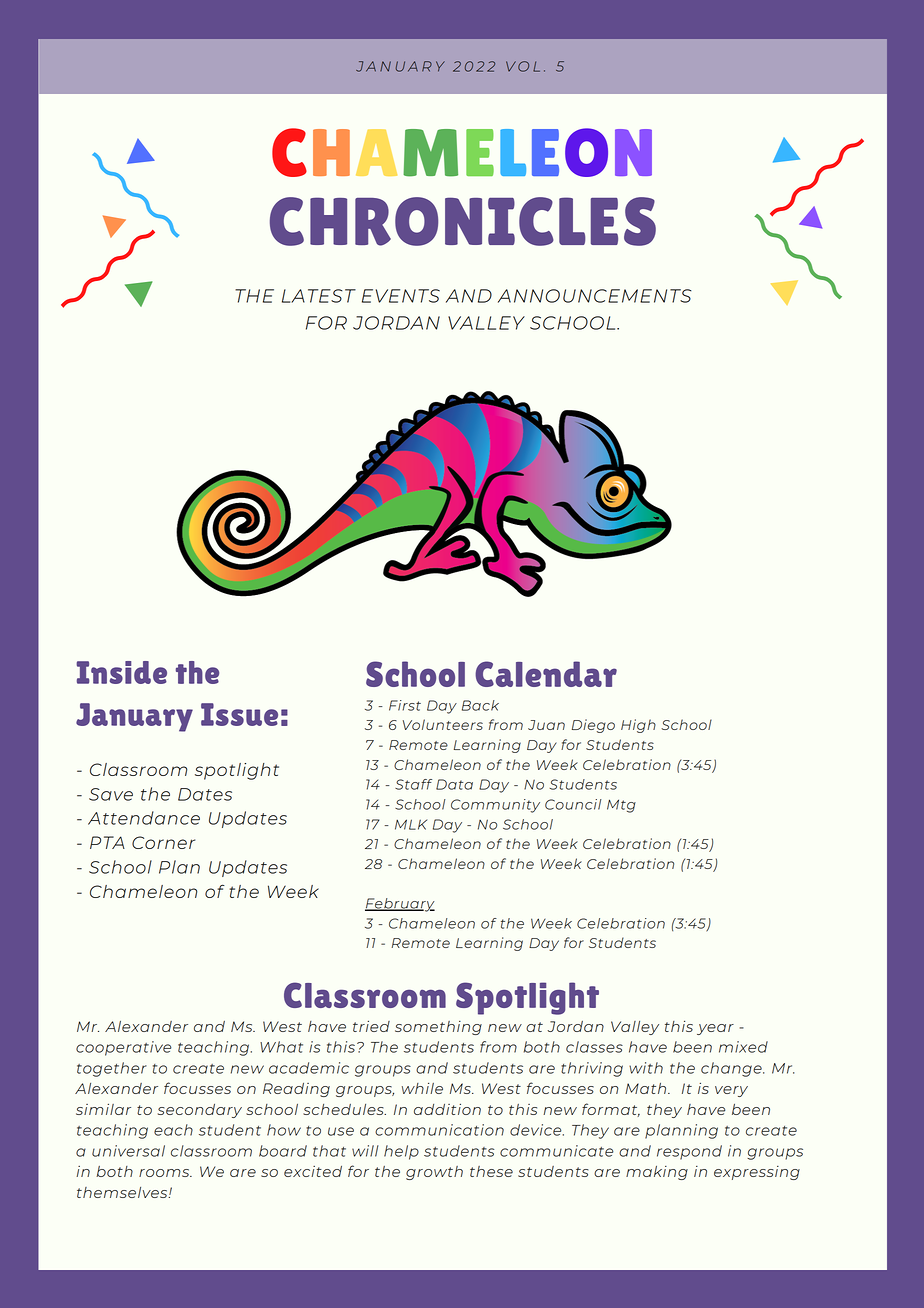 Image resolution: width=924 pixels, height=1308 pixels. Describe the element at coordinates (439, 1130) in the screenshot. I see `communication` at that location.
